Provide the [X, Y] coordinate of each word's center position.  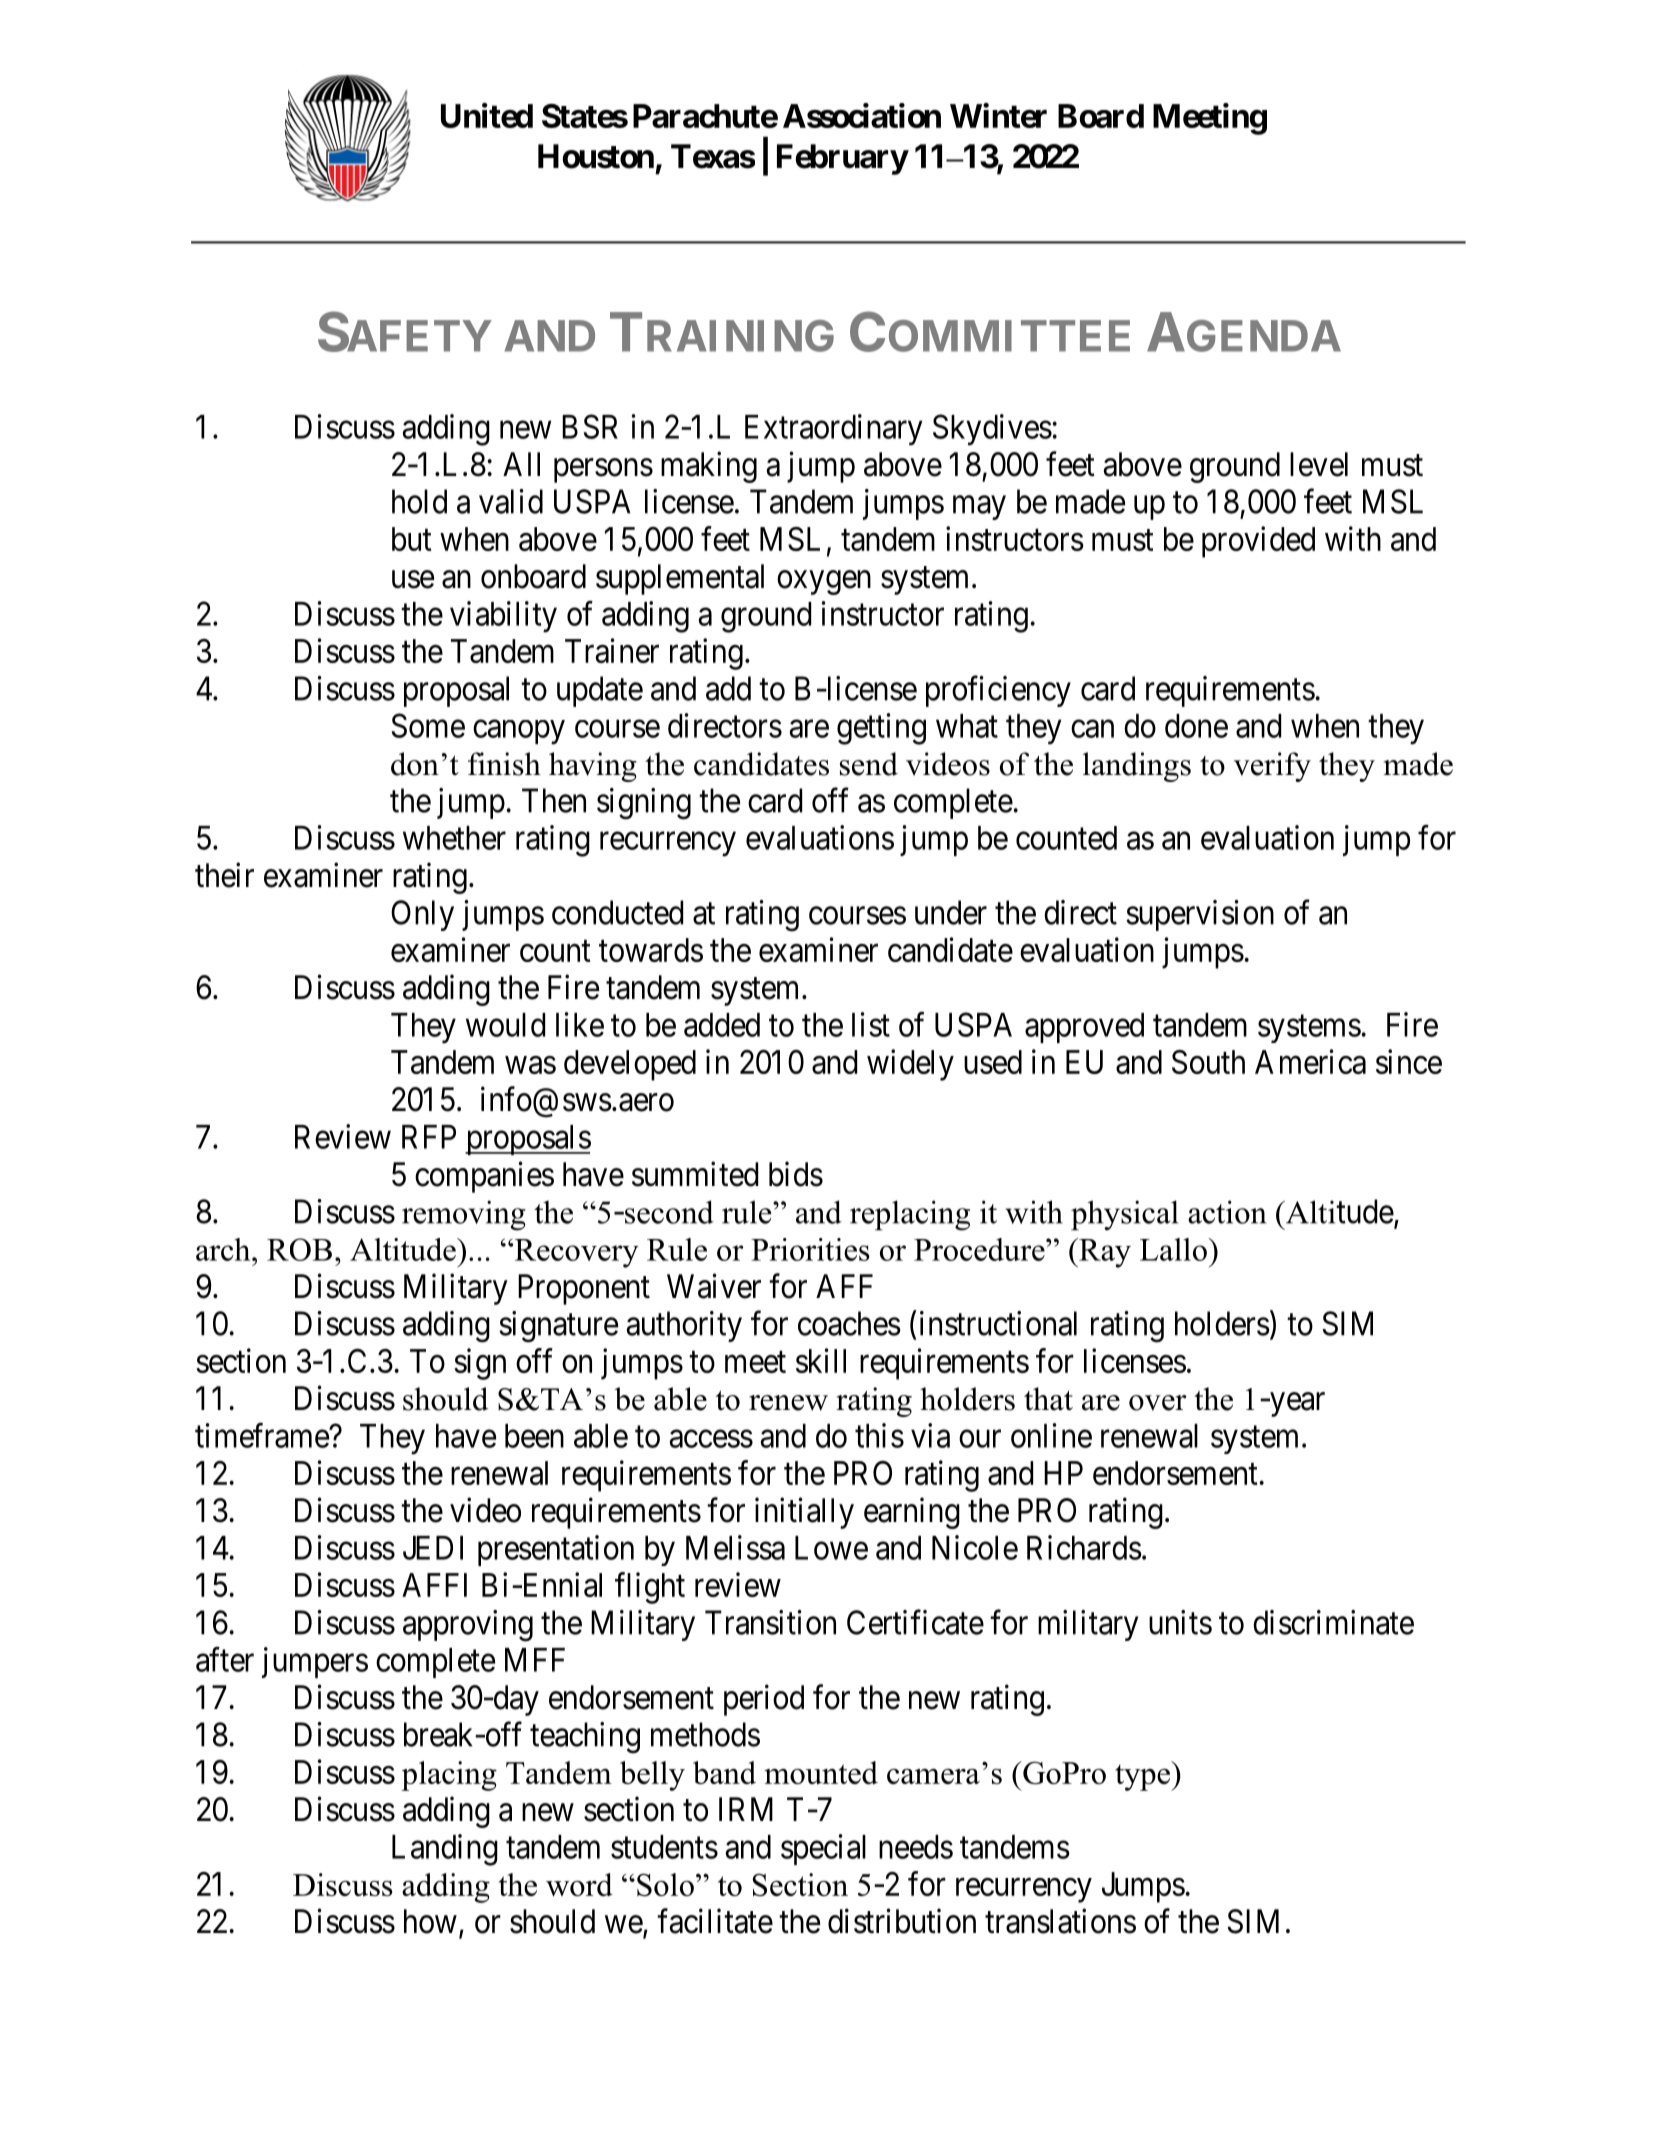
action [1227, 1212]
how [430, 1921]
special [823, 1849]
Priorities [810, 1249]
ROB [299, 1249]
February [842, 159]
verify [1272, 767]
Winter [998, 115]
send [869, 764]
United [487, 115]
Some [428, 725]
